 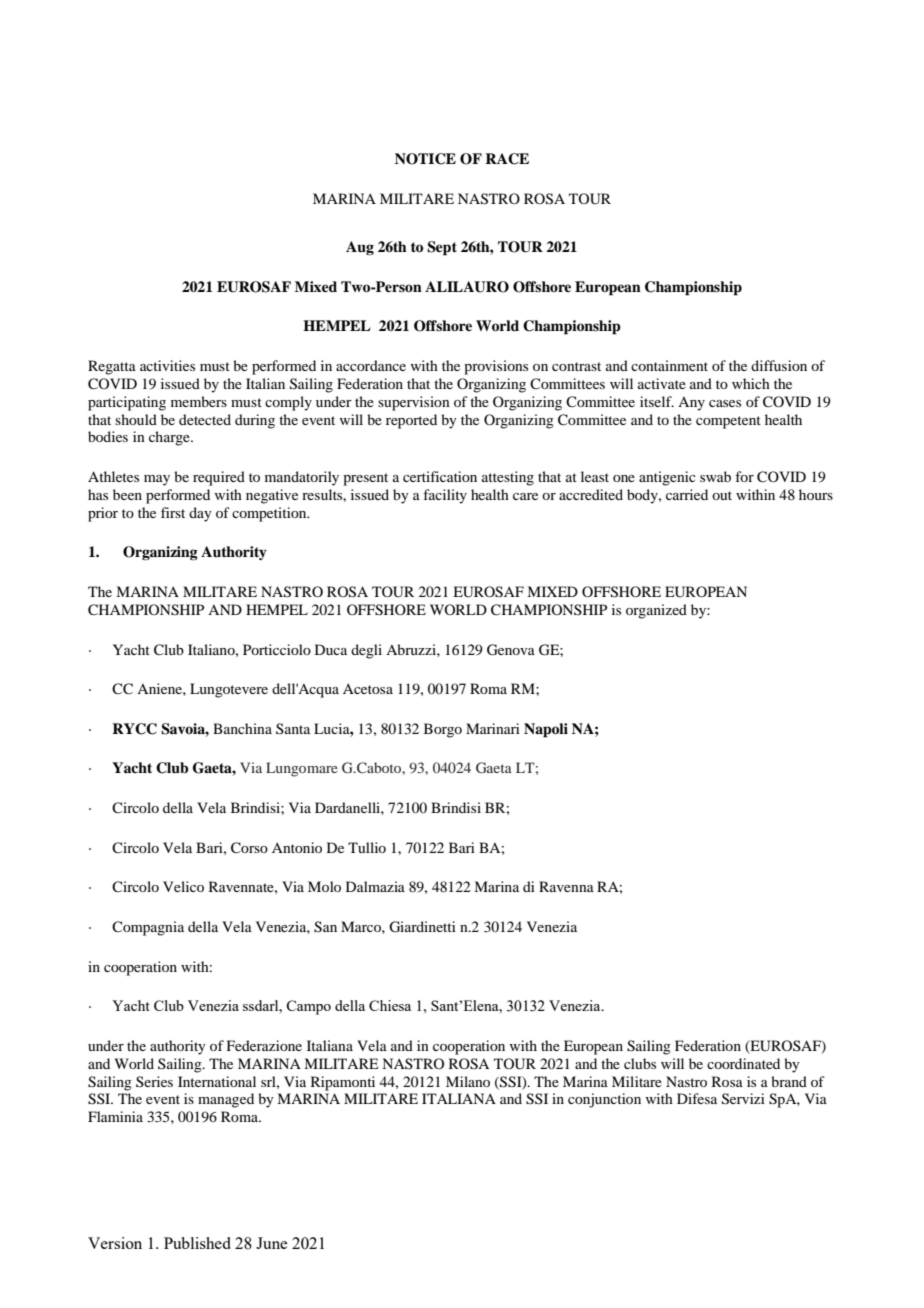 What do you see at coordinates (789, 1081) in the screenshot?
I see `brand` at bounding box center [789, 1081].
